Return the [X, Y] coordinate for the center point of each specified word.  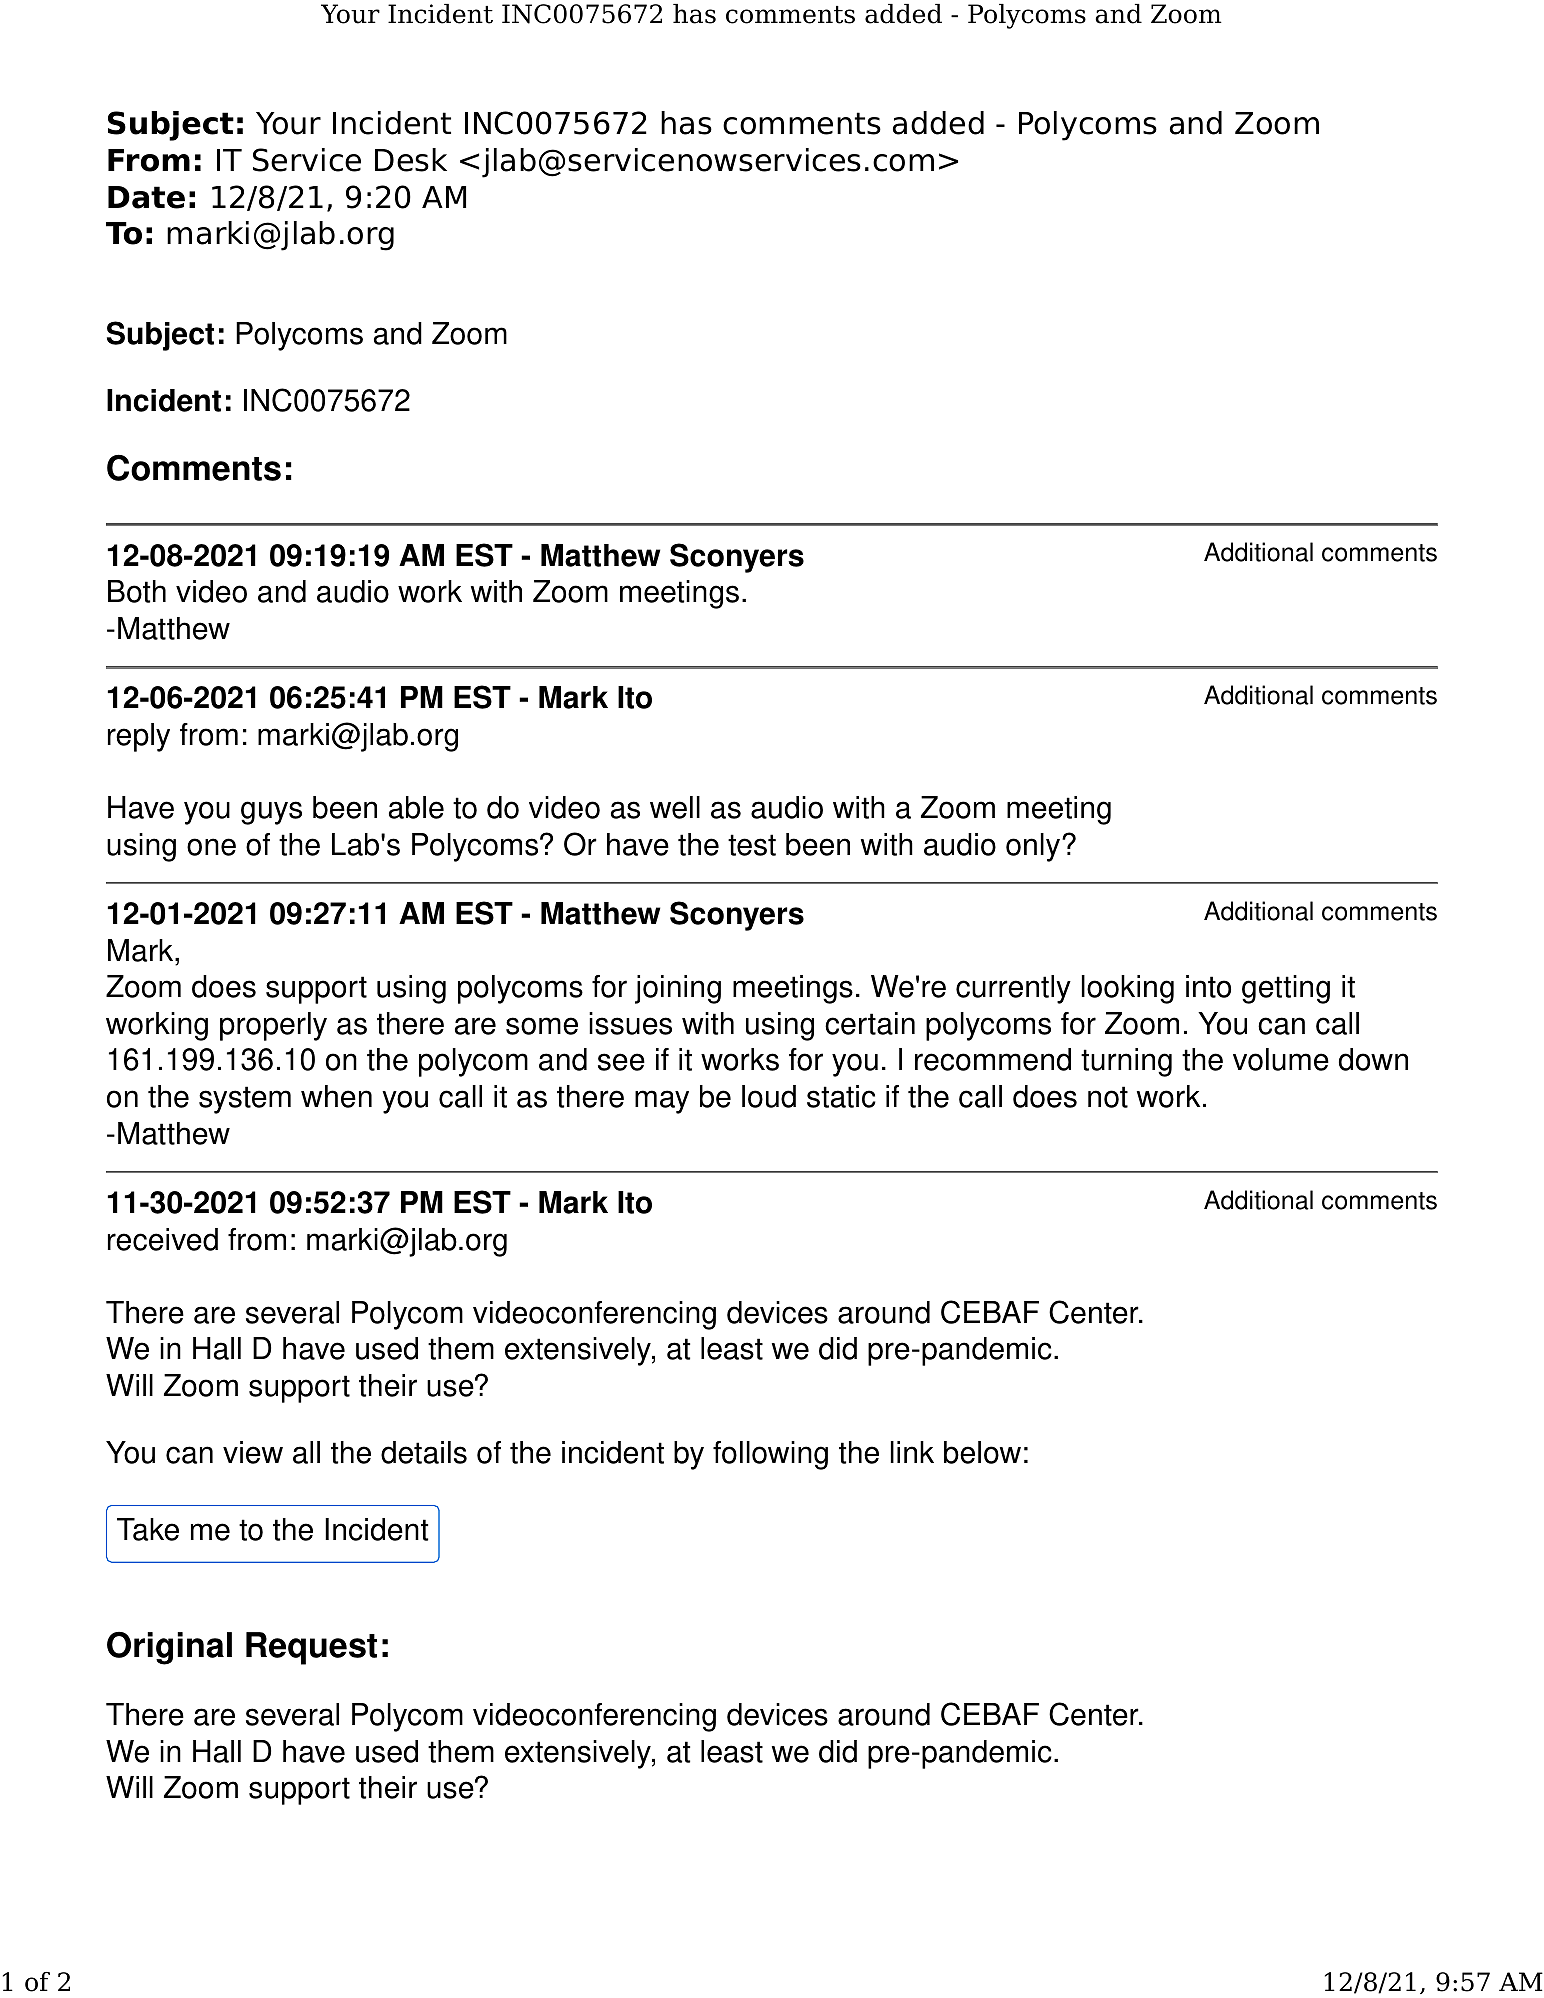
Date [146, 197]
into [1208, 986]
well [675, 807]
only [1033, 847]
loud [769, 1096]
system [245, 1100]
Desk [411, 160]
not [1108, 1097]
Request [311, 1648]
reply [139, 737]
